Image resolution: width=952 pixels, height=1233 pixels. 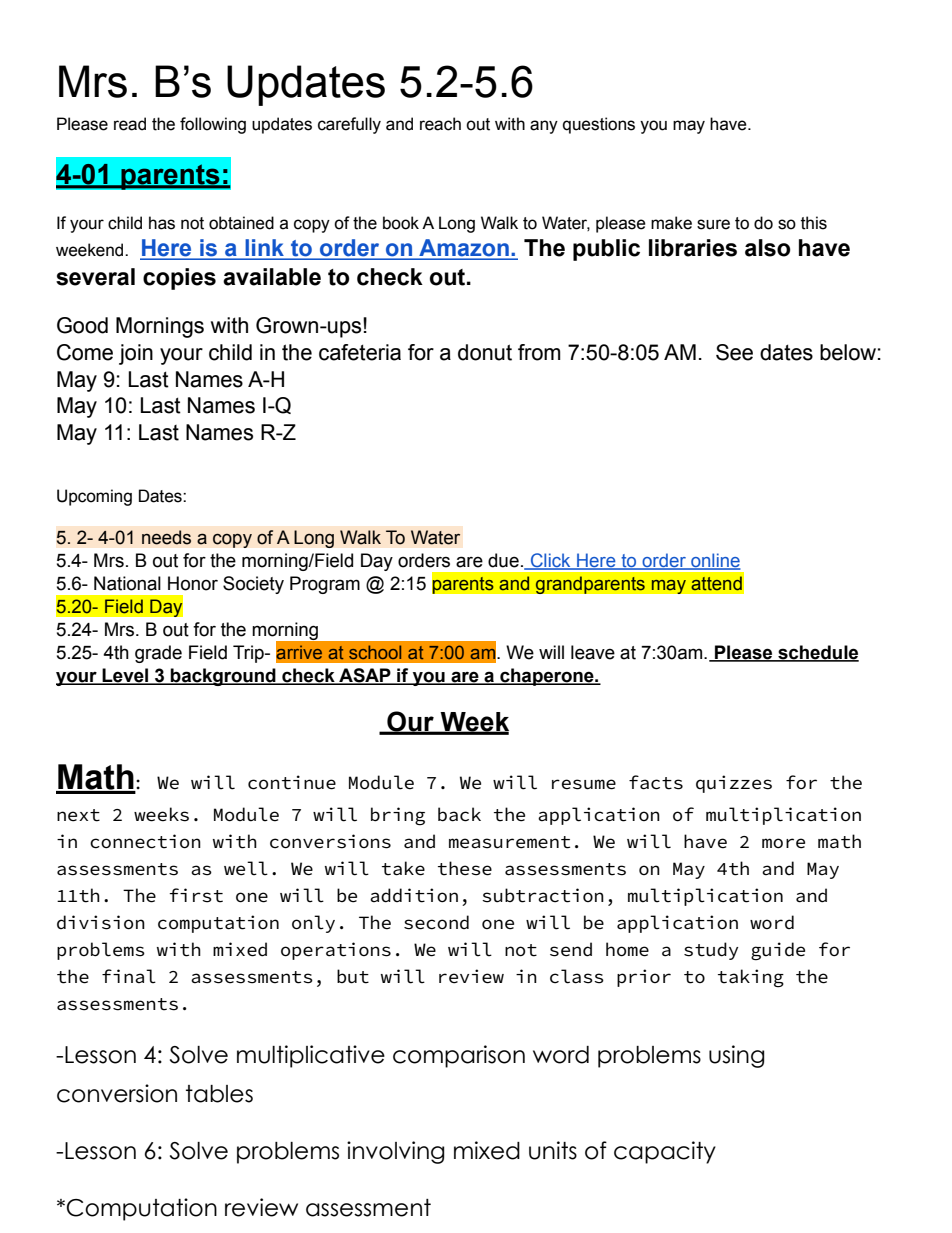 I want to click on online, so click(x=715, y=561).
